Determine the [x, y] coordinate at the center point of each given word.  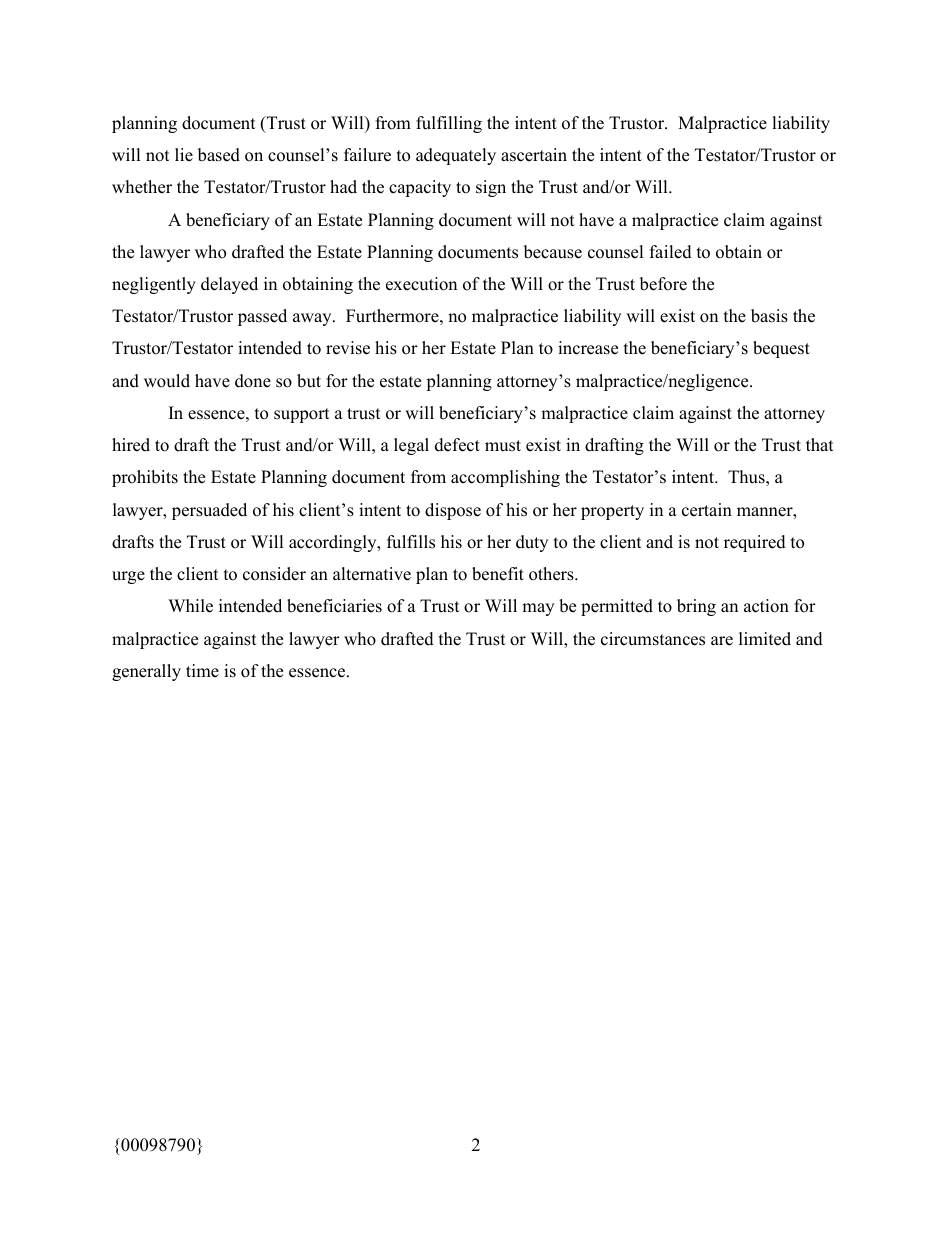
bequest [781, 349]
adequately [456, 156]
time [202, 671]
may [538, 609]
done [253, 381]
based [219, 155]
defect [457, 445]
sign [491, 188]
